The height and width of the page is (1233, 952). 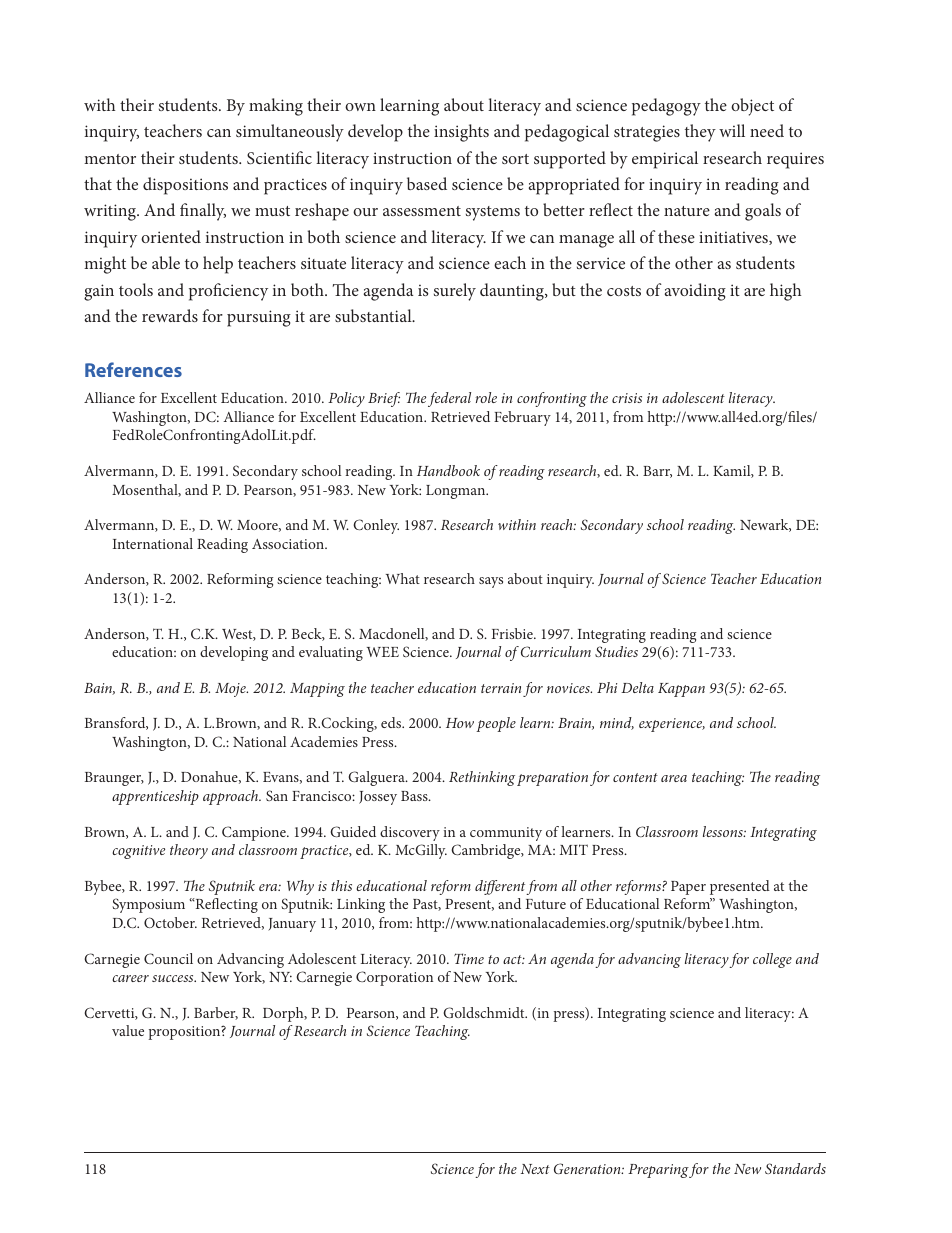 I want to click on Bass, so click(x=415, y=796).
